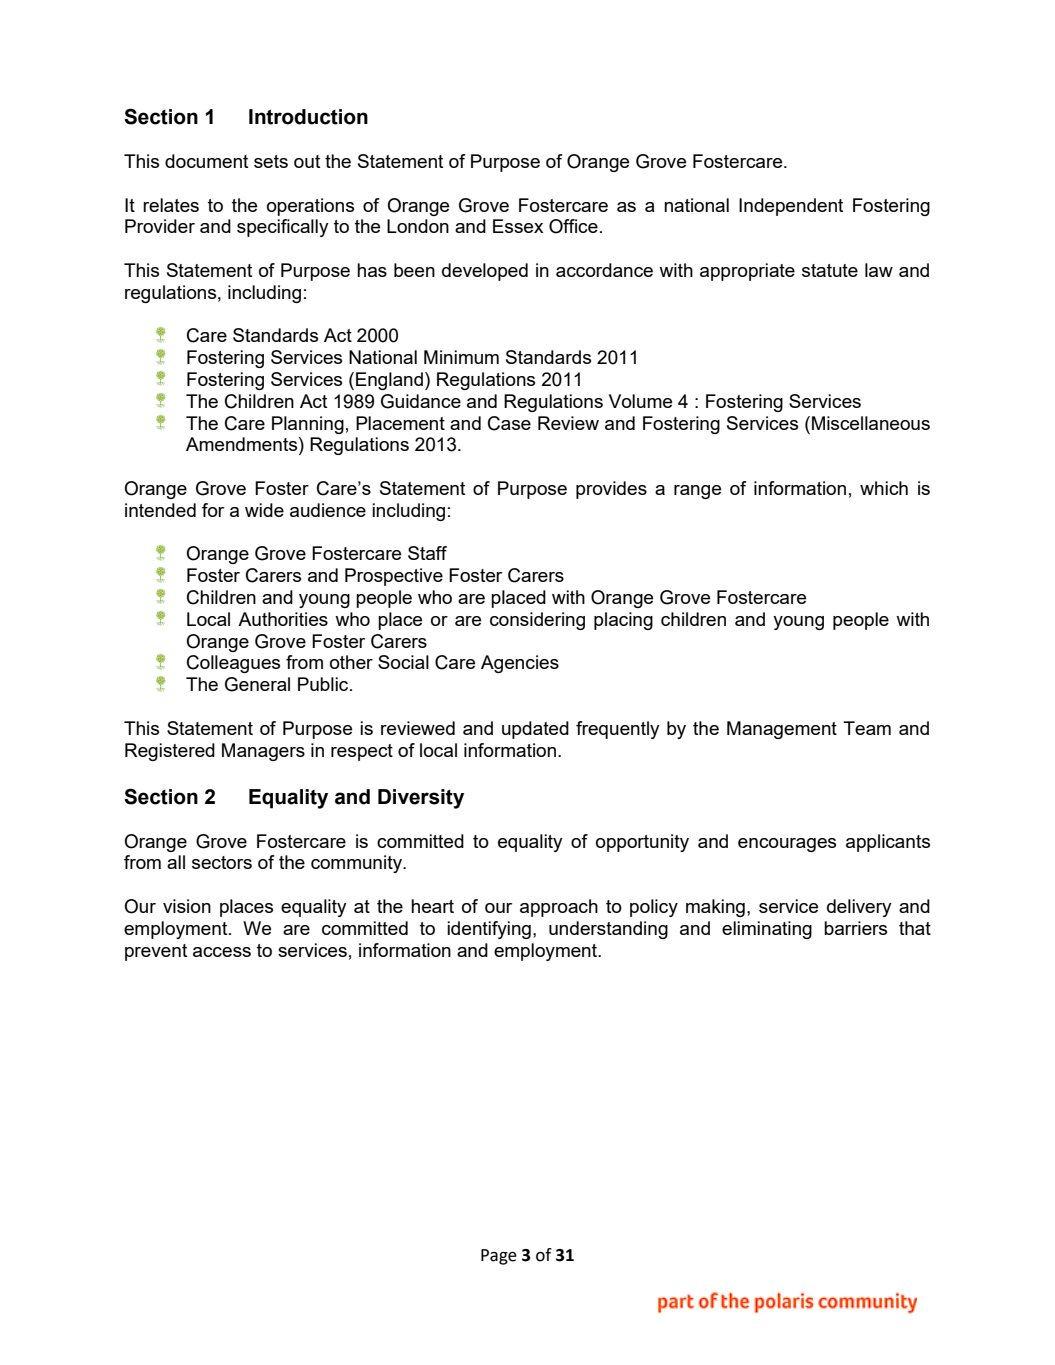 This screenshot has width=1055, height=1365. What do you see at coordinates (499, 1257) in the screenshot?
I see `Page` at bounding box center [499, 1257].
